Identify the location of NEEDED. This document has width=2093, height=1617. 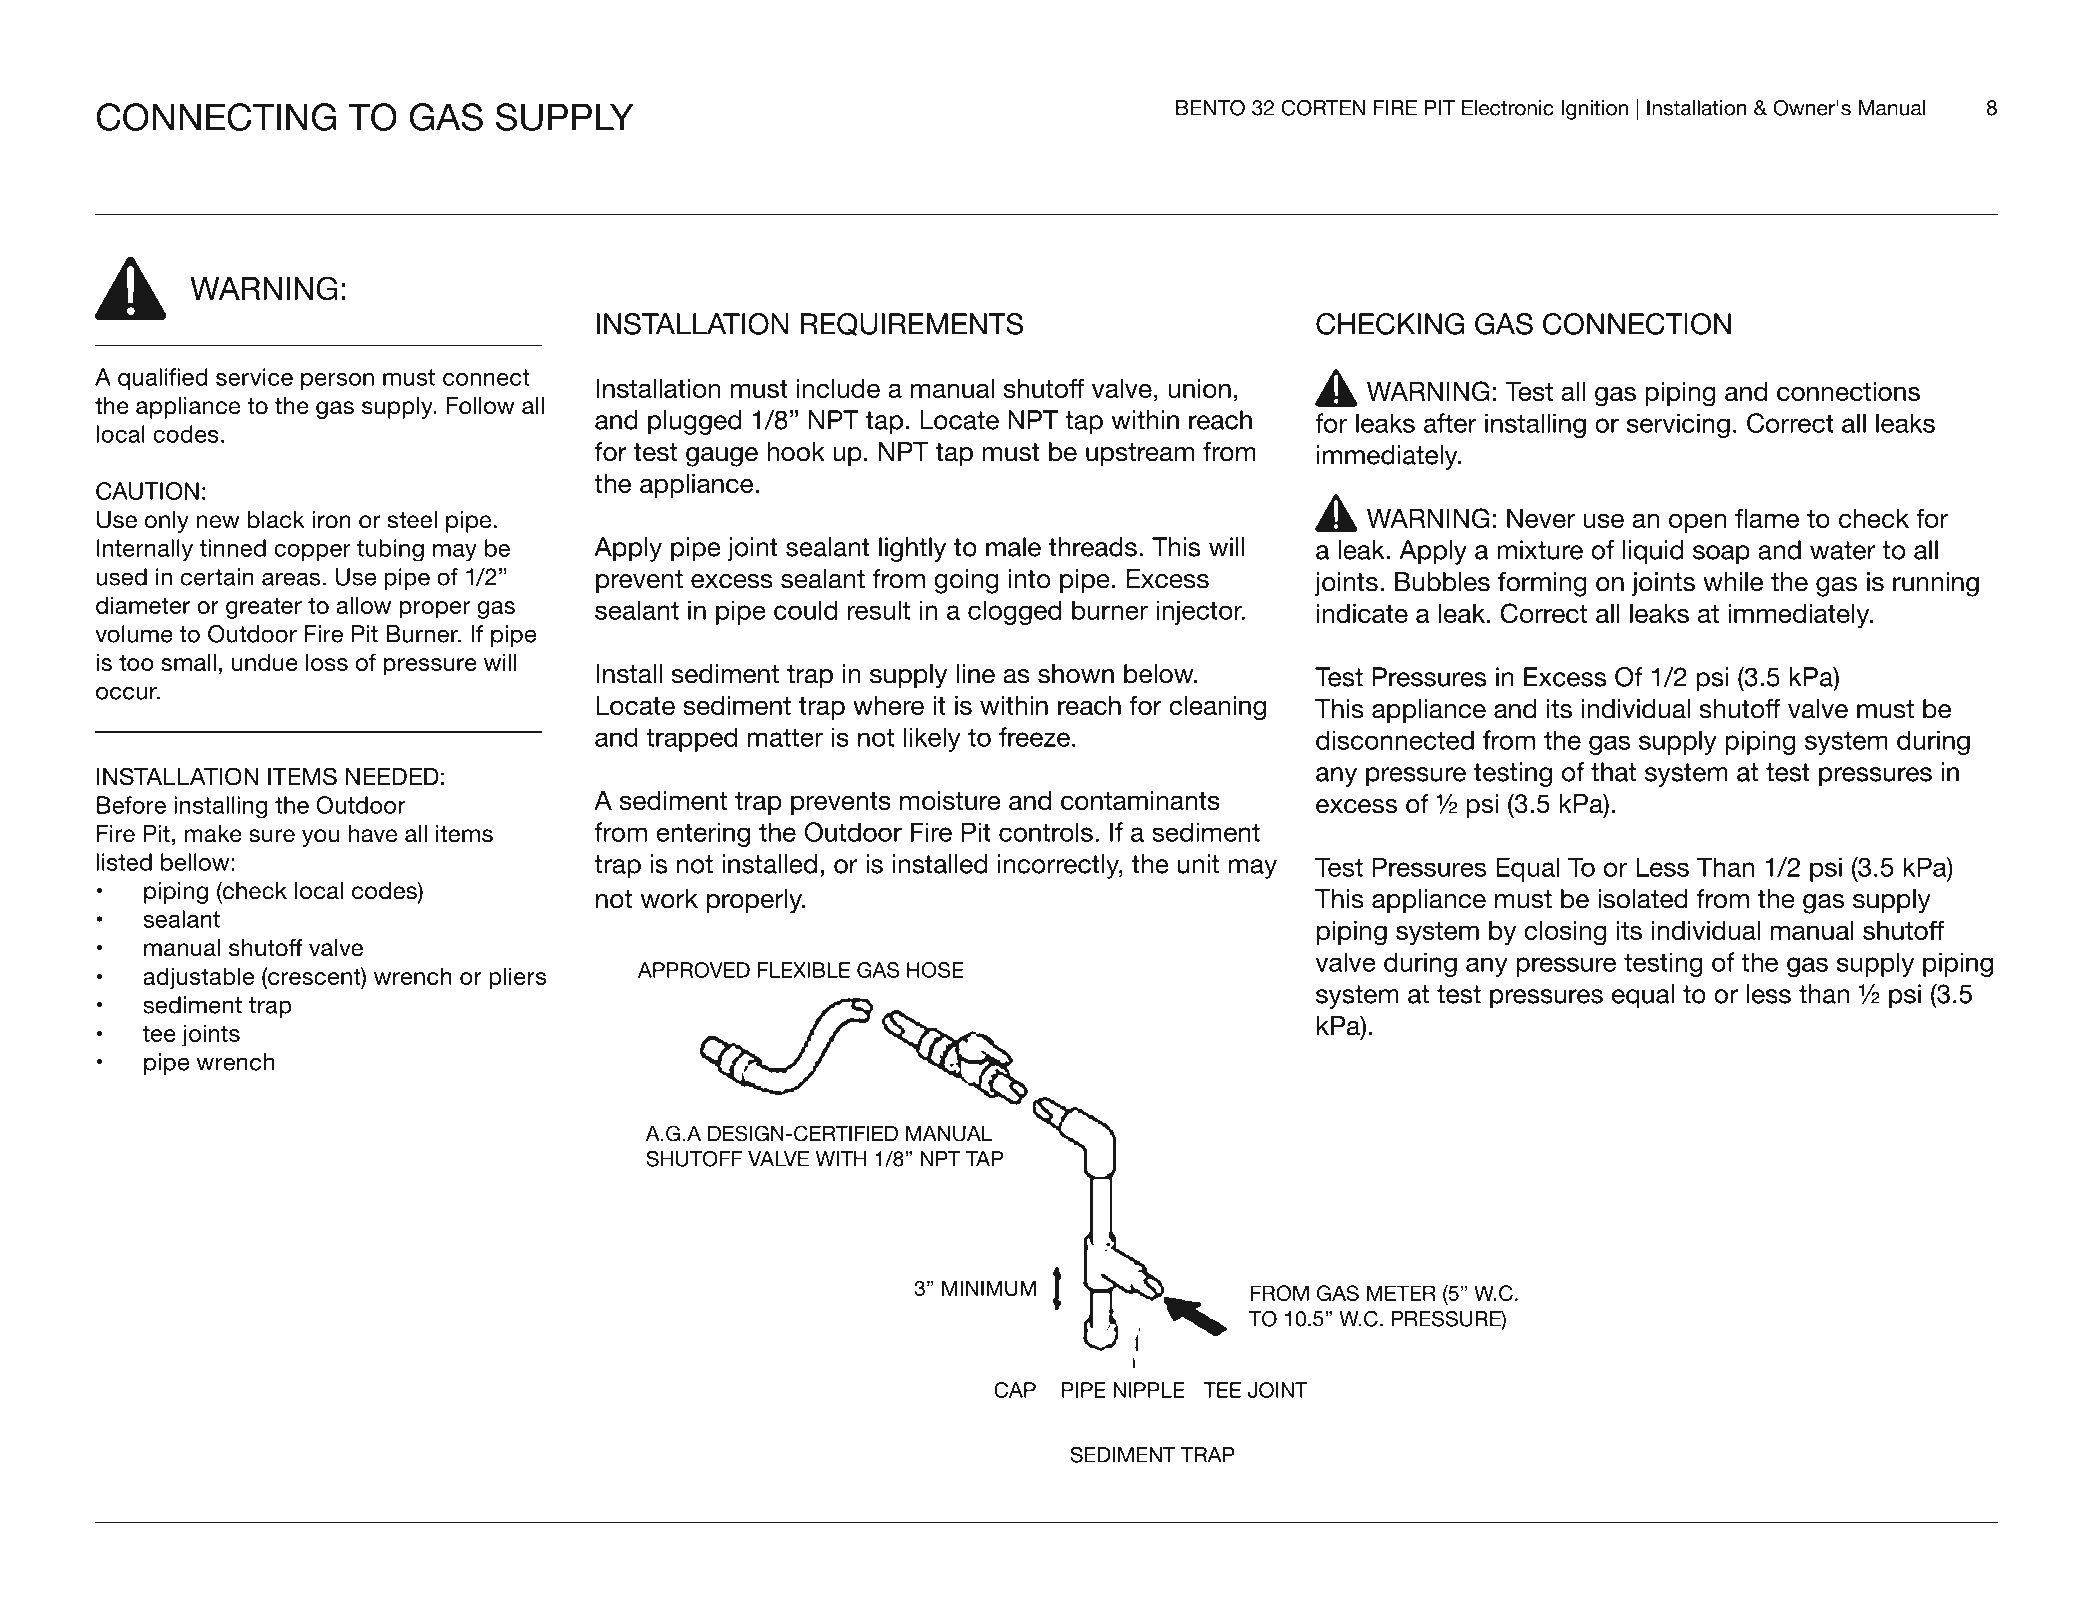
(392, 776).
